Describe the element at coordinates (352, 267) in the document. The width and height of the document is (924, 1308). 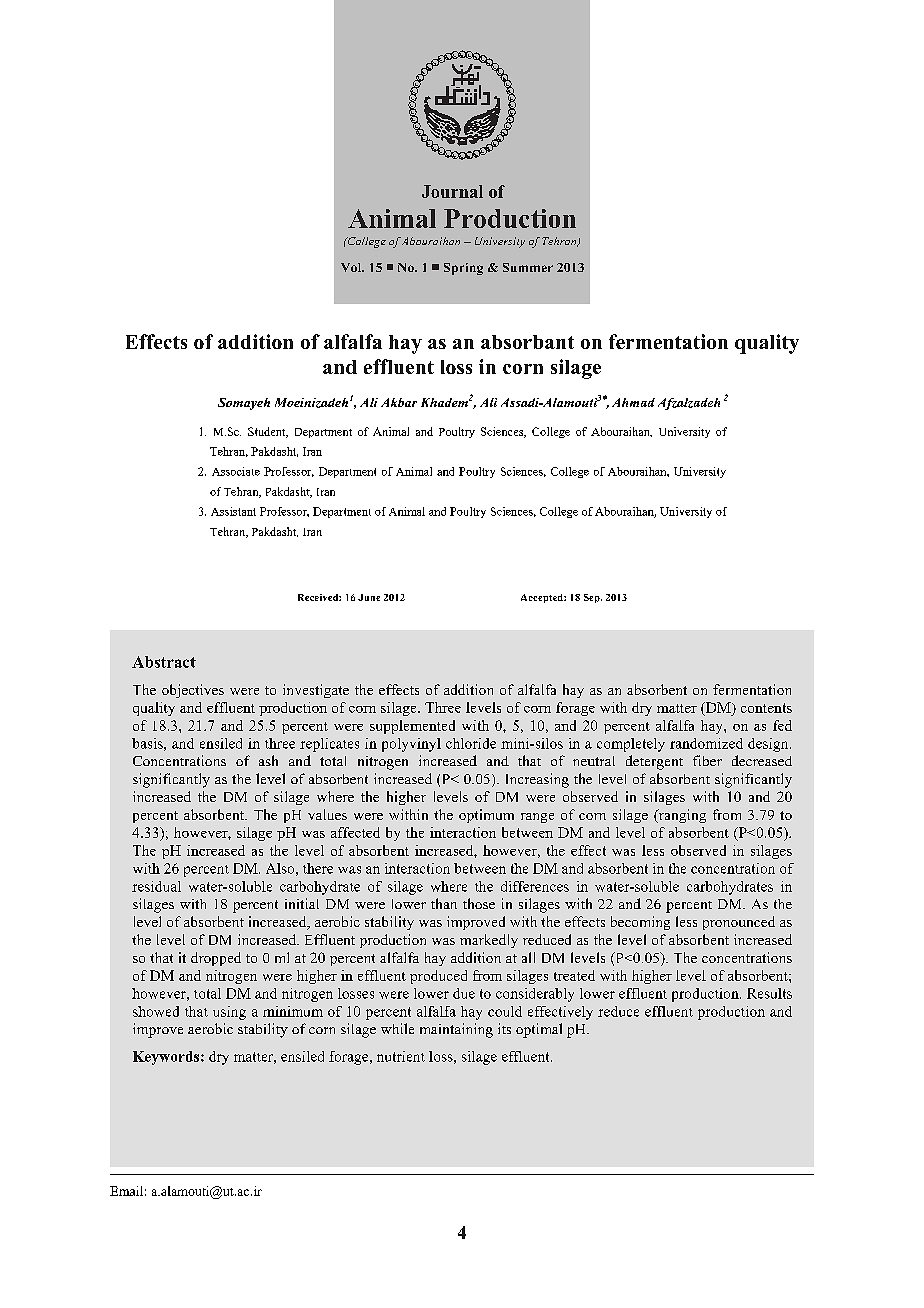
I see `Vol` at that location.
